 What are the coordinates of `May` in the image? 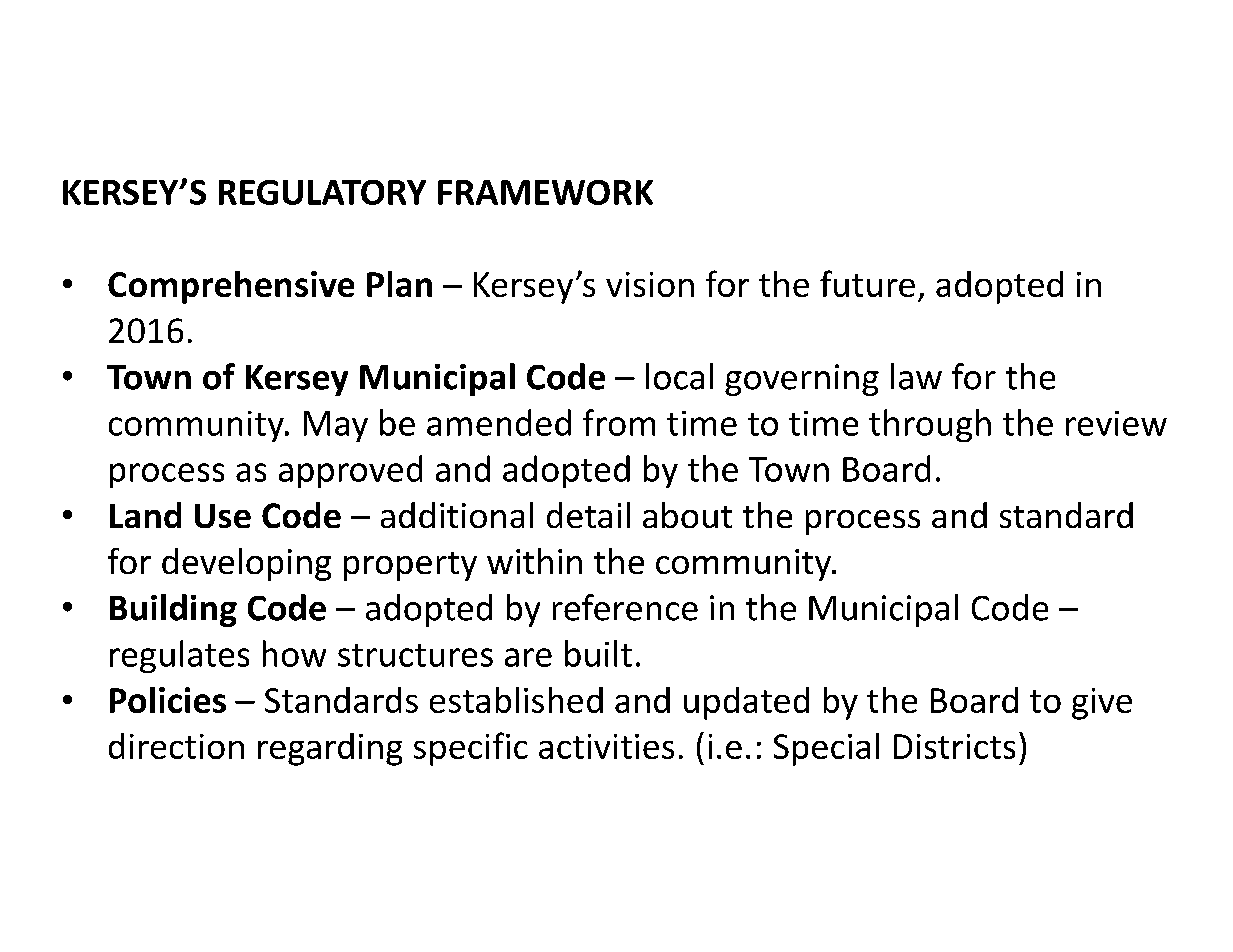 It's located at (336, 426).
